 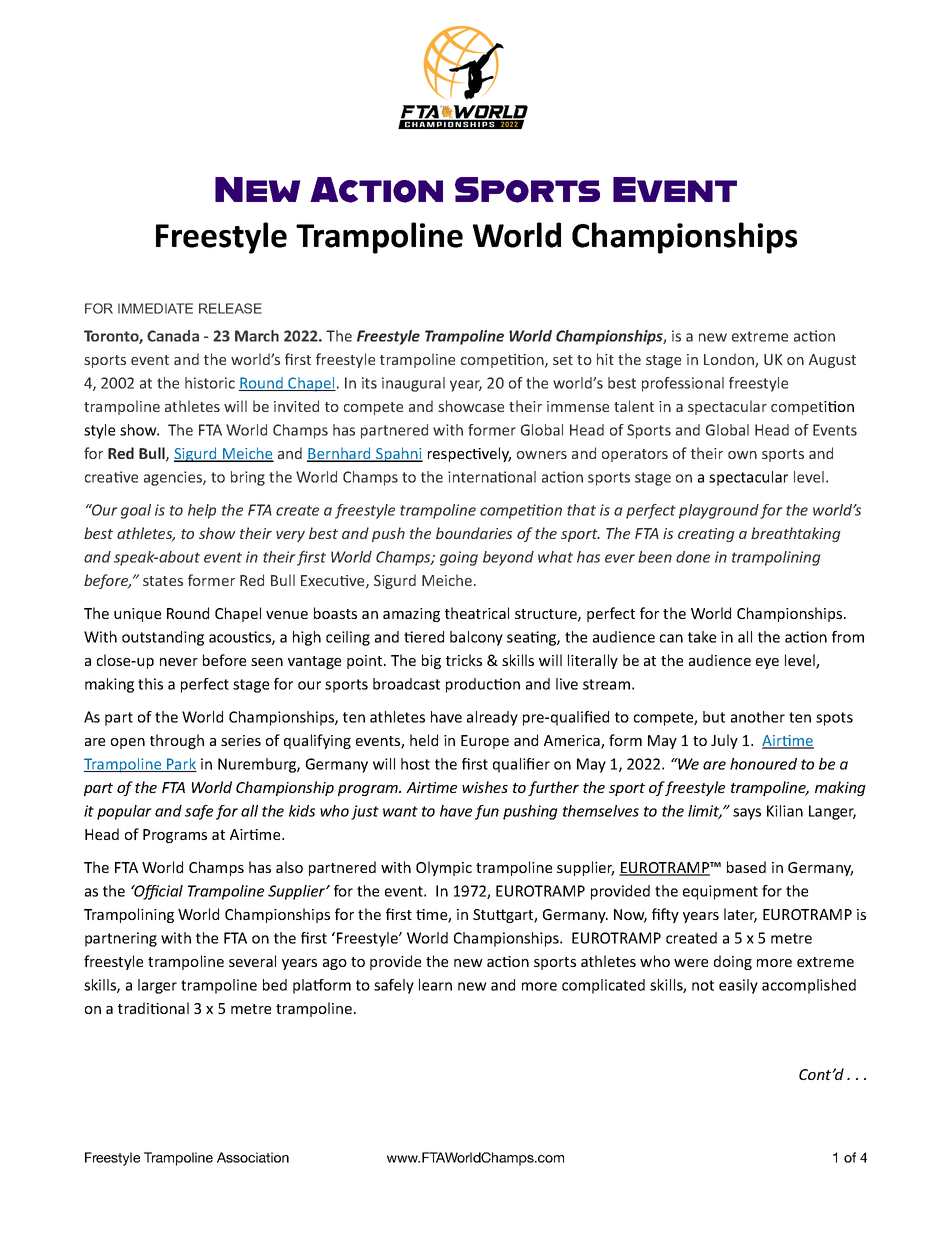 What do you see at coordinates (702, 637) in the image?
I see `take` at bounding box center [702, 637].
